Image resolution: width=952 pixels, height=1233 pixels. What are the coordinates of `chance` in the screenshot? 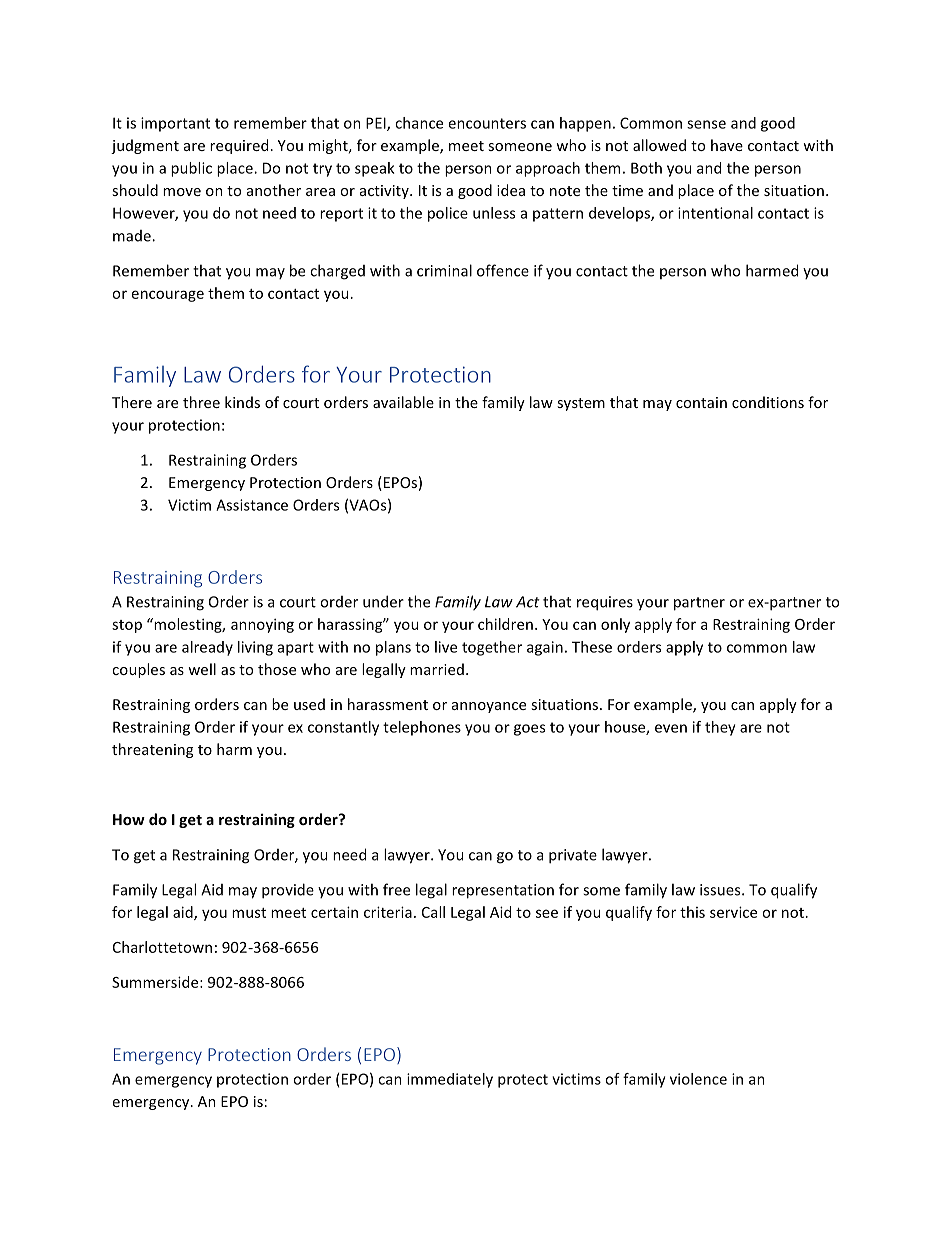 It's located at (419, 123).
